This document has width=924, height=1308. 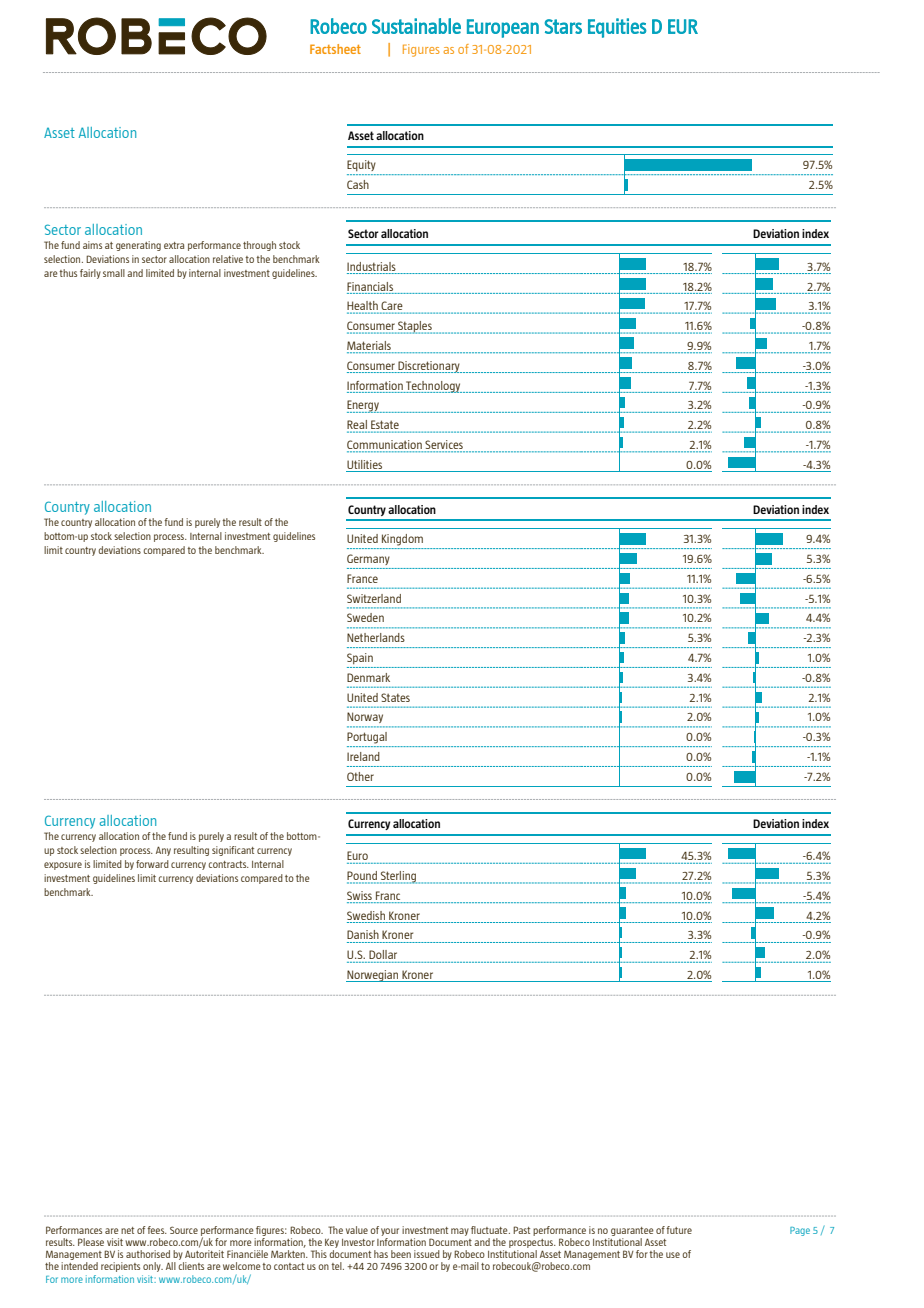 I want to click on forward, so click(x=152, y=864).
